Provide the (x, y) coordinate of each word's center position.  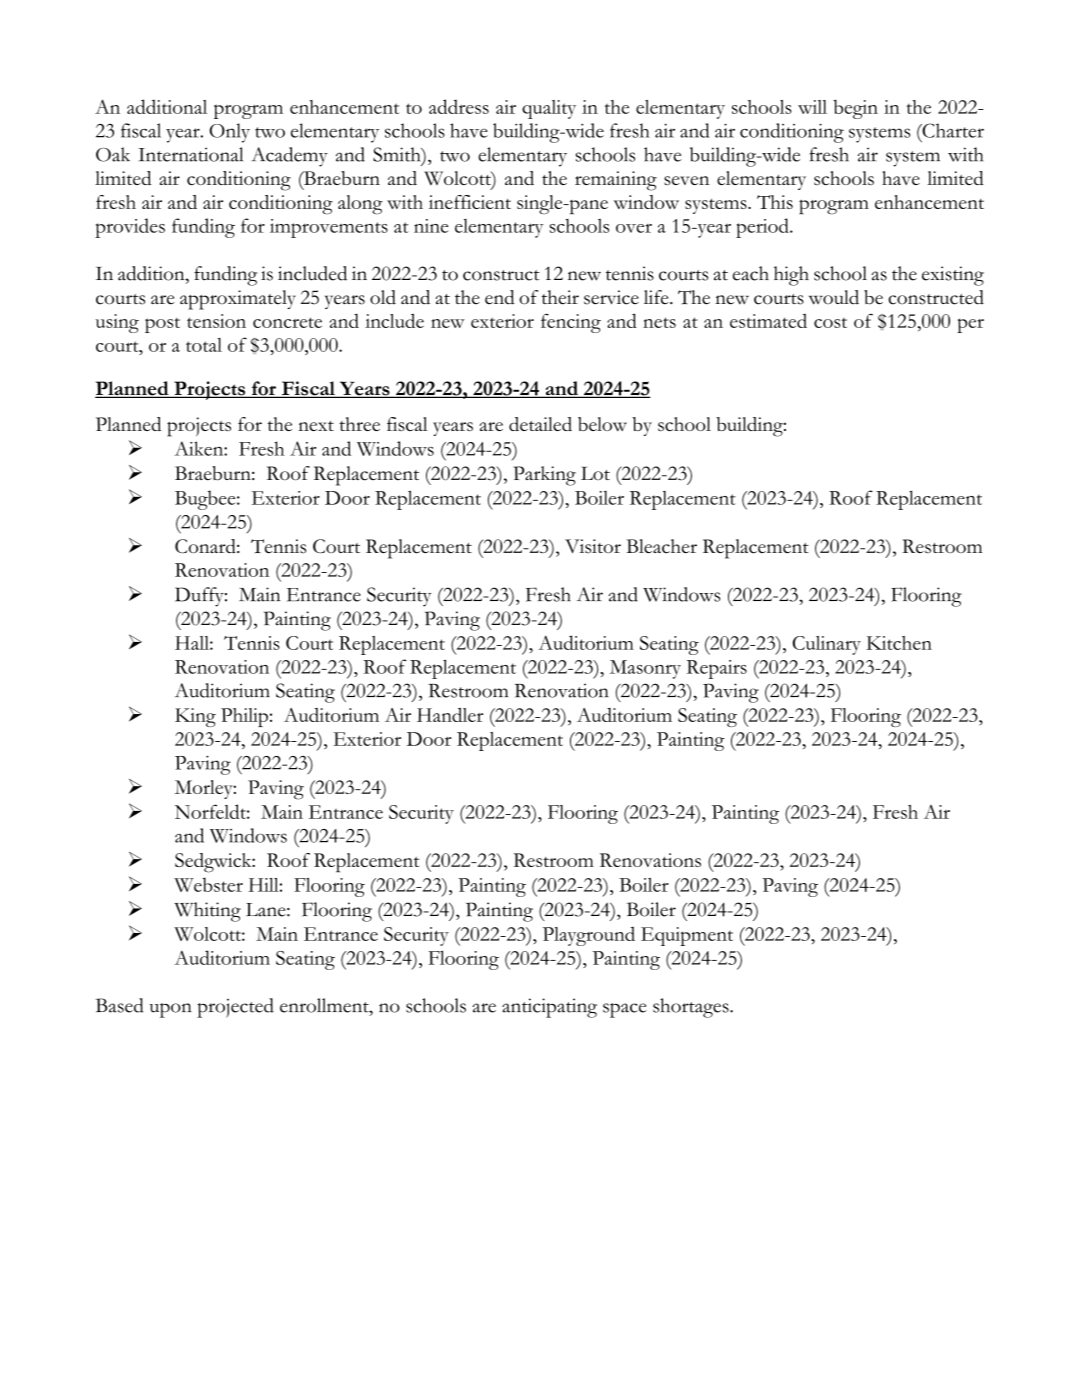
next (316, 426)
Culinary (827, 645)
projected (235, 1008)
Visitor (593, 546)
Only (229, 133)
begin (855, 109)
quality (549, 109)
